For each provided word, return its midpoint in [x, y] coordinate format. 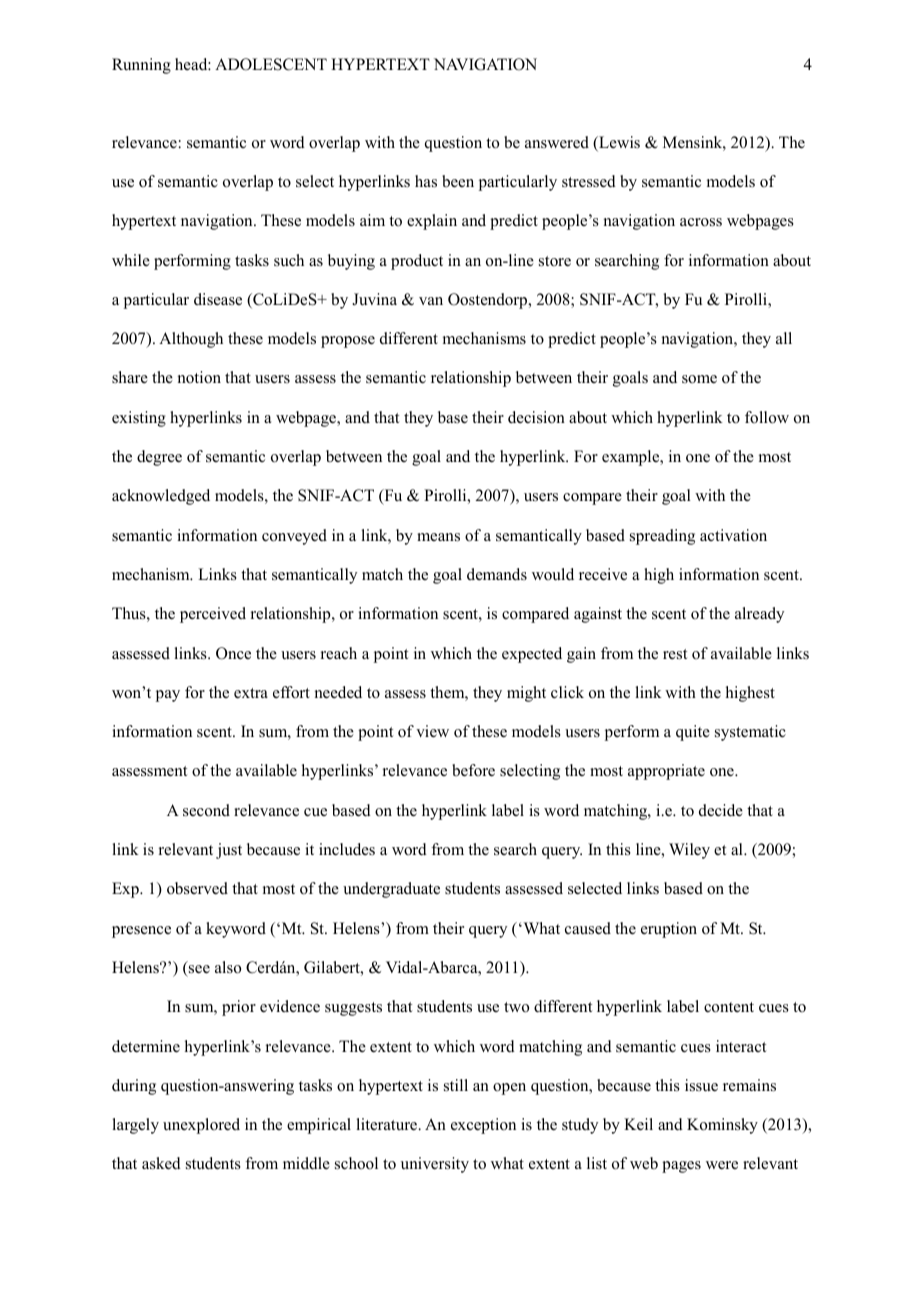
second [206, 810]
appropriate [666, 772]
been [458, 181]
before [473, 770]
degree [159, 458]
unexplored [201, 1126]
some [699, 379]
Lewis [618, 143]
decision [536, 417]
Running [141, 66]
